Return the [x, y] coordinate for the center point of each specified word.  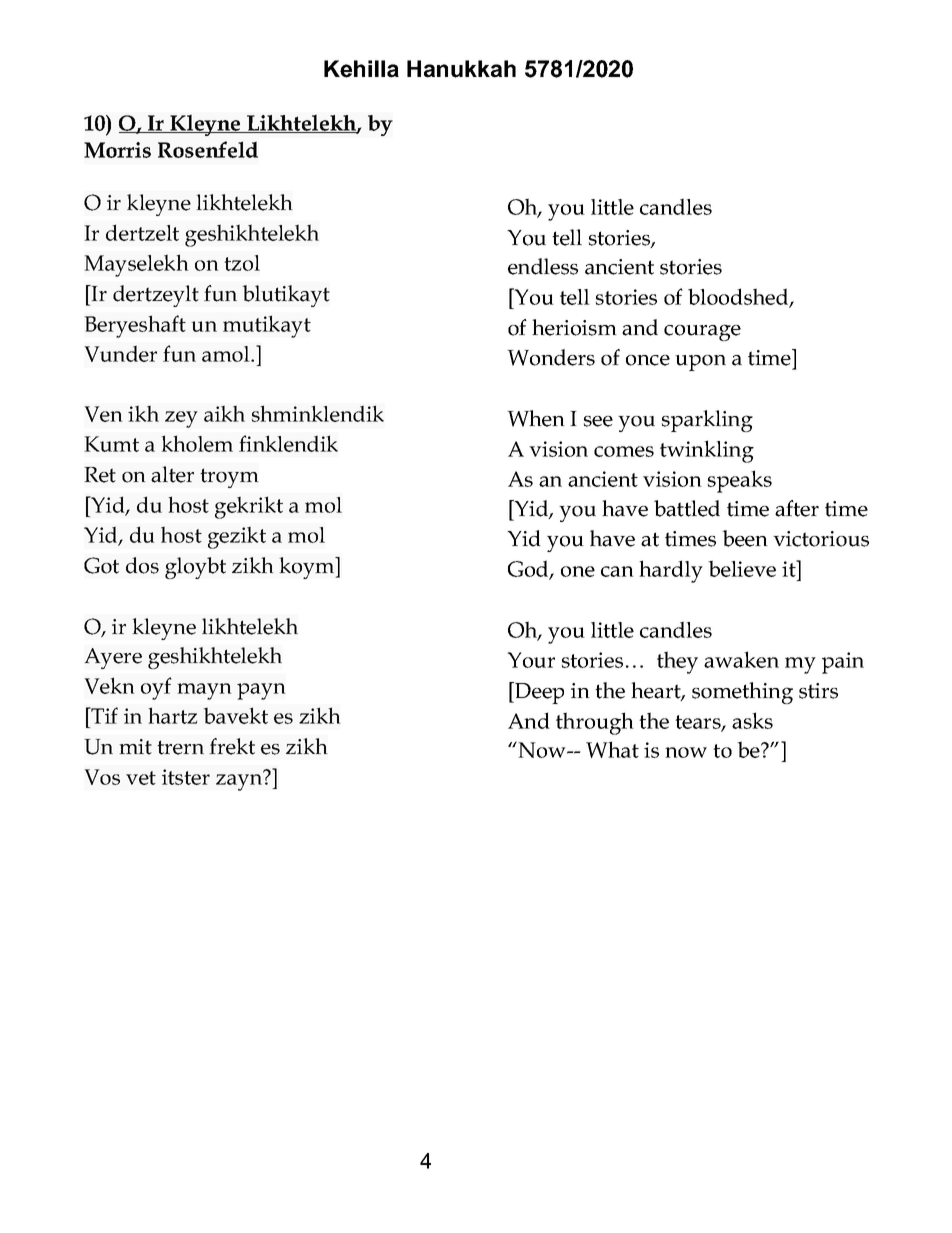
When [536, 418]
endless [543, 266]
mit [135, 747]
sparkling [707, 421]
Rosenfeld [208, 149]
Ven [103, 414]
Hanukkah [461, 69]
